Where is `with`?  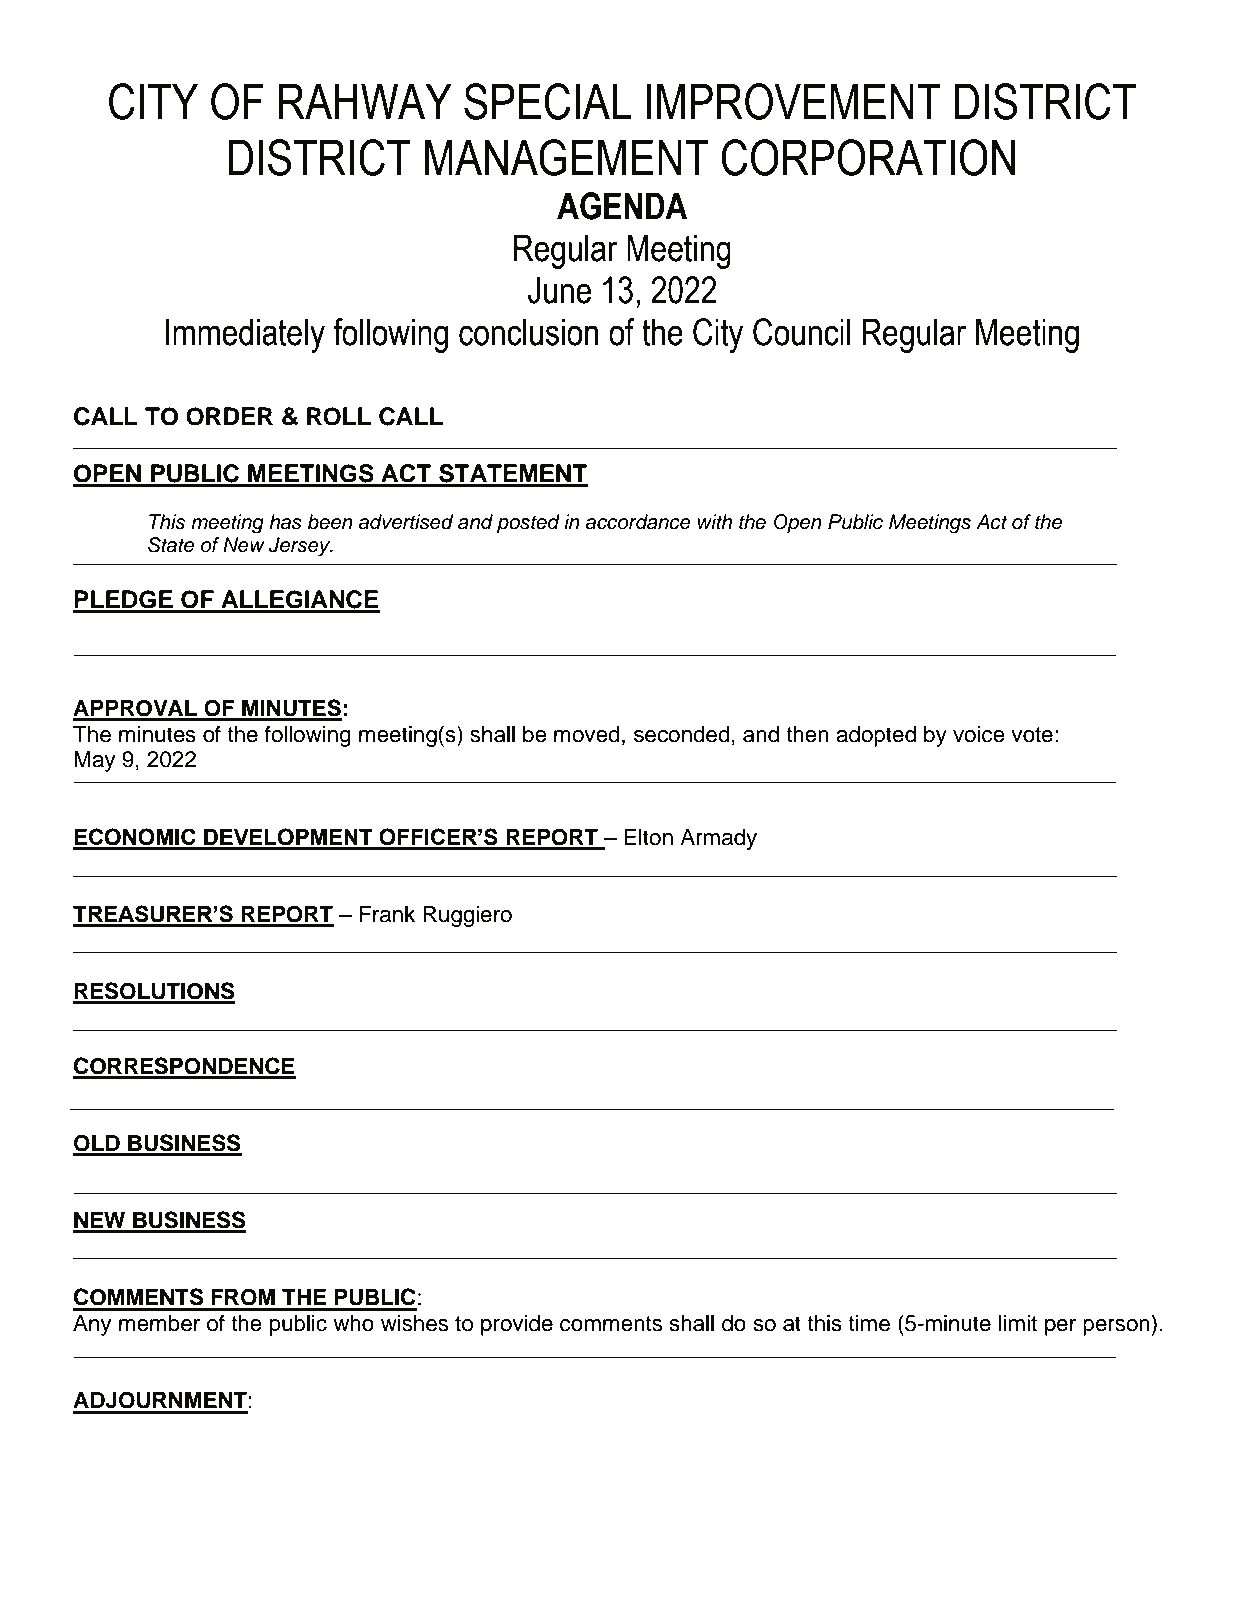
with is located at coordinates (715, 521).
